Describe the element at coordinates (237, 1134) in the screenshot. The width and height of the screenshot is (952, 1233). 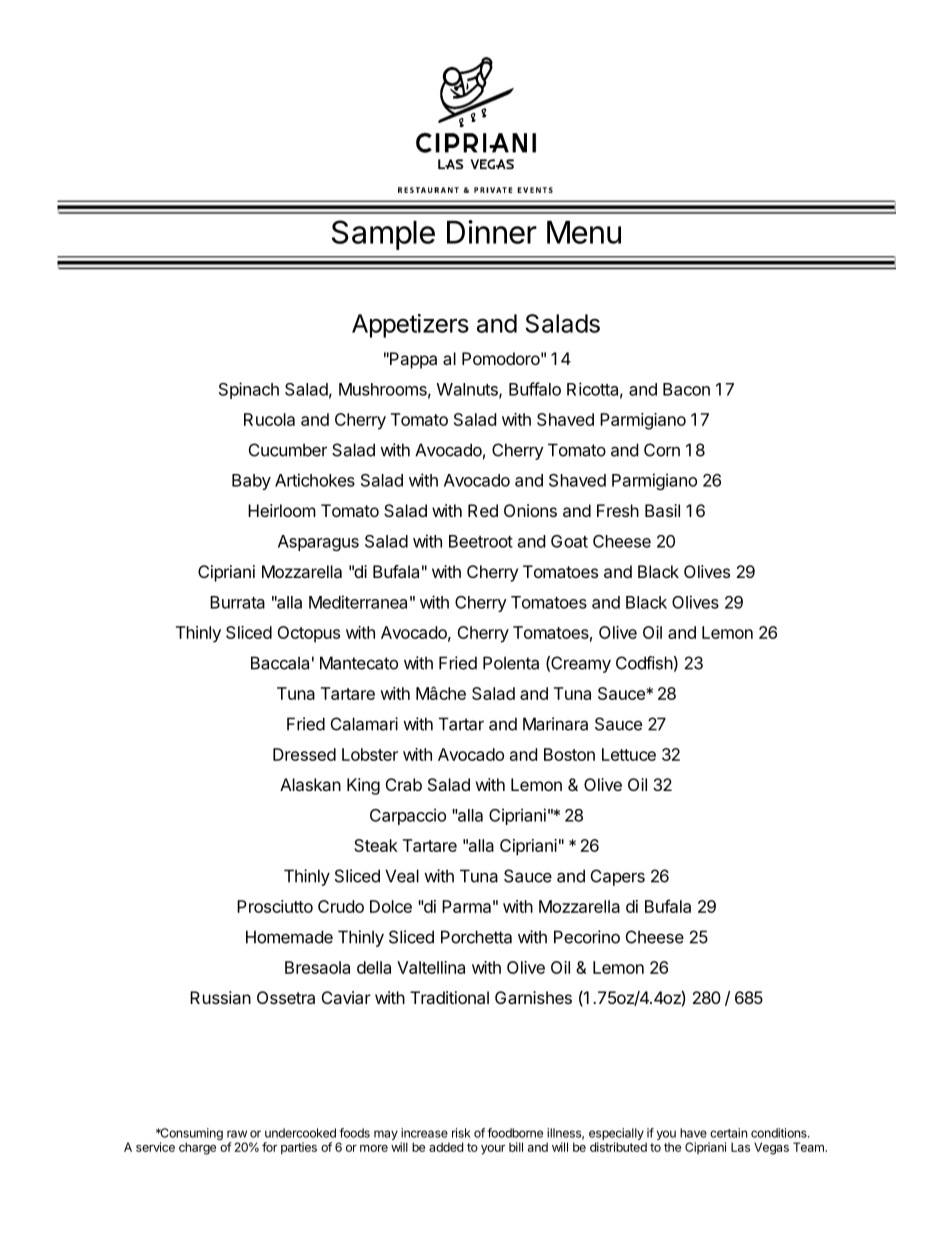
I see `raw` at that location.
